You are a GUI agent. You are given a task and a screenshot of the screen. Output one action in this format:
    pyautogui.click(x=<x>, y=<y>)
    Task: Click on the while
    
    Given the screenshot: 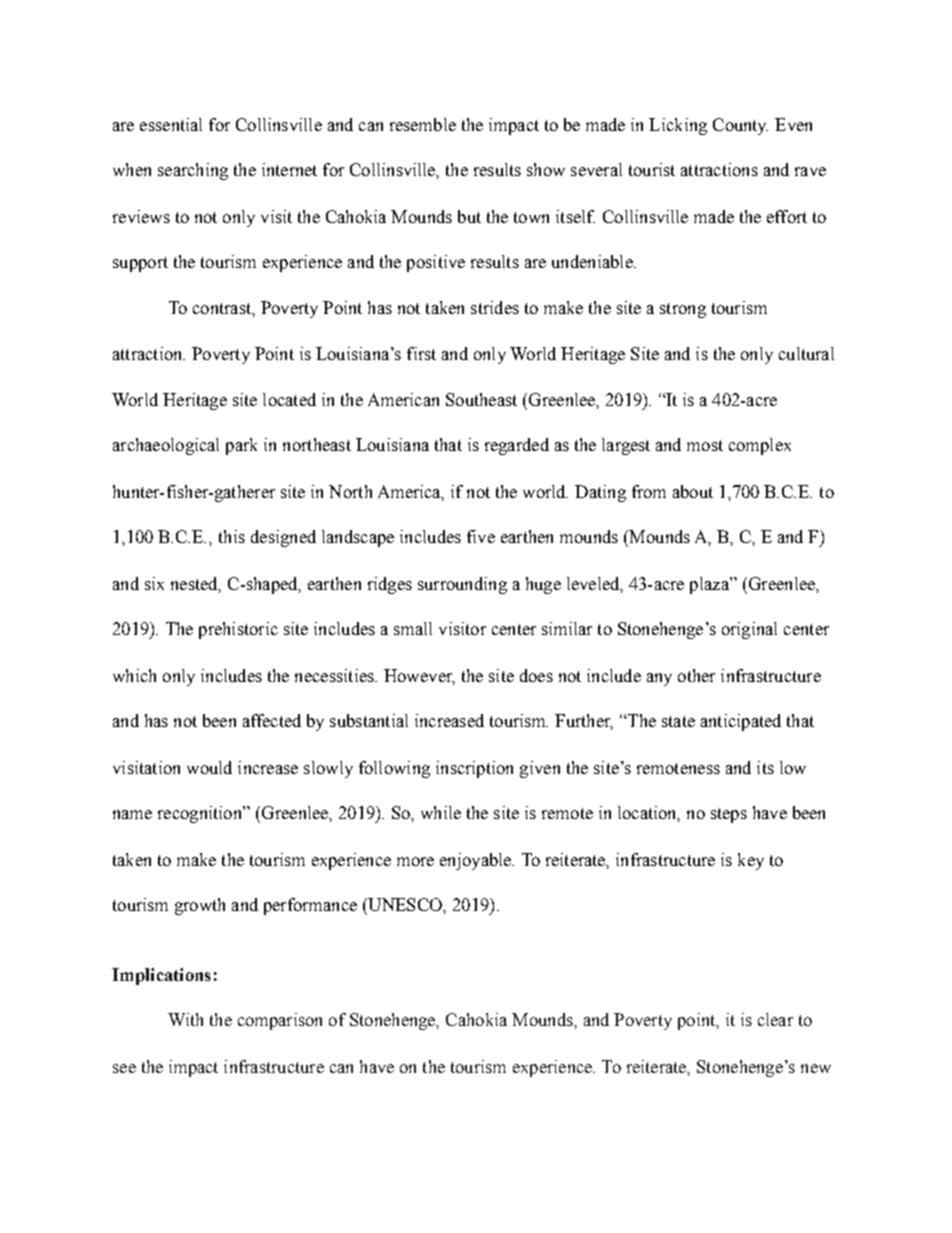 What is the action you would take?
    pyautogui.click(x=441, y=812)
